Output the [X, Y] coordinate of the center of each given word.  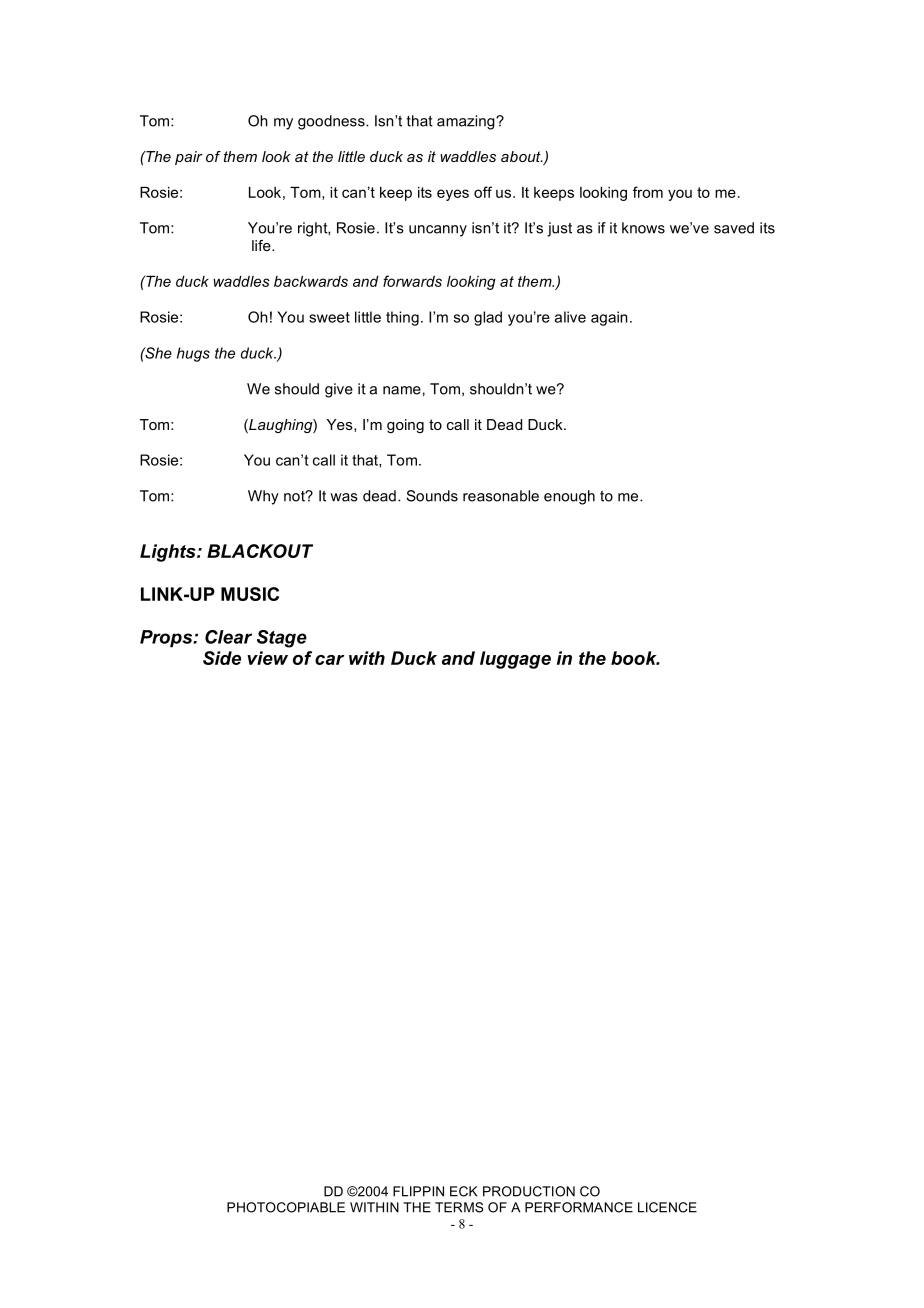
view [267, 658]
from [648, 192]
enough [569, 497]
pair [189, 158]
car [329, 660]
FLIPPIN [418, 1191]
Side [222, 658]
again [609, 318]
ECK [463, 1191]
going [405, 426]
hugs [193, 354]
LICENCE [667, 1207]
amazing [467, 122]
